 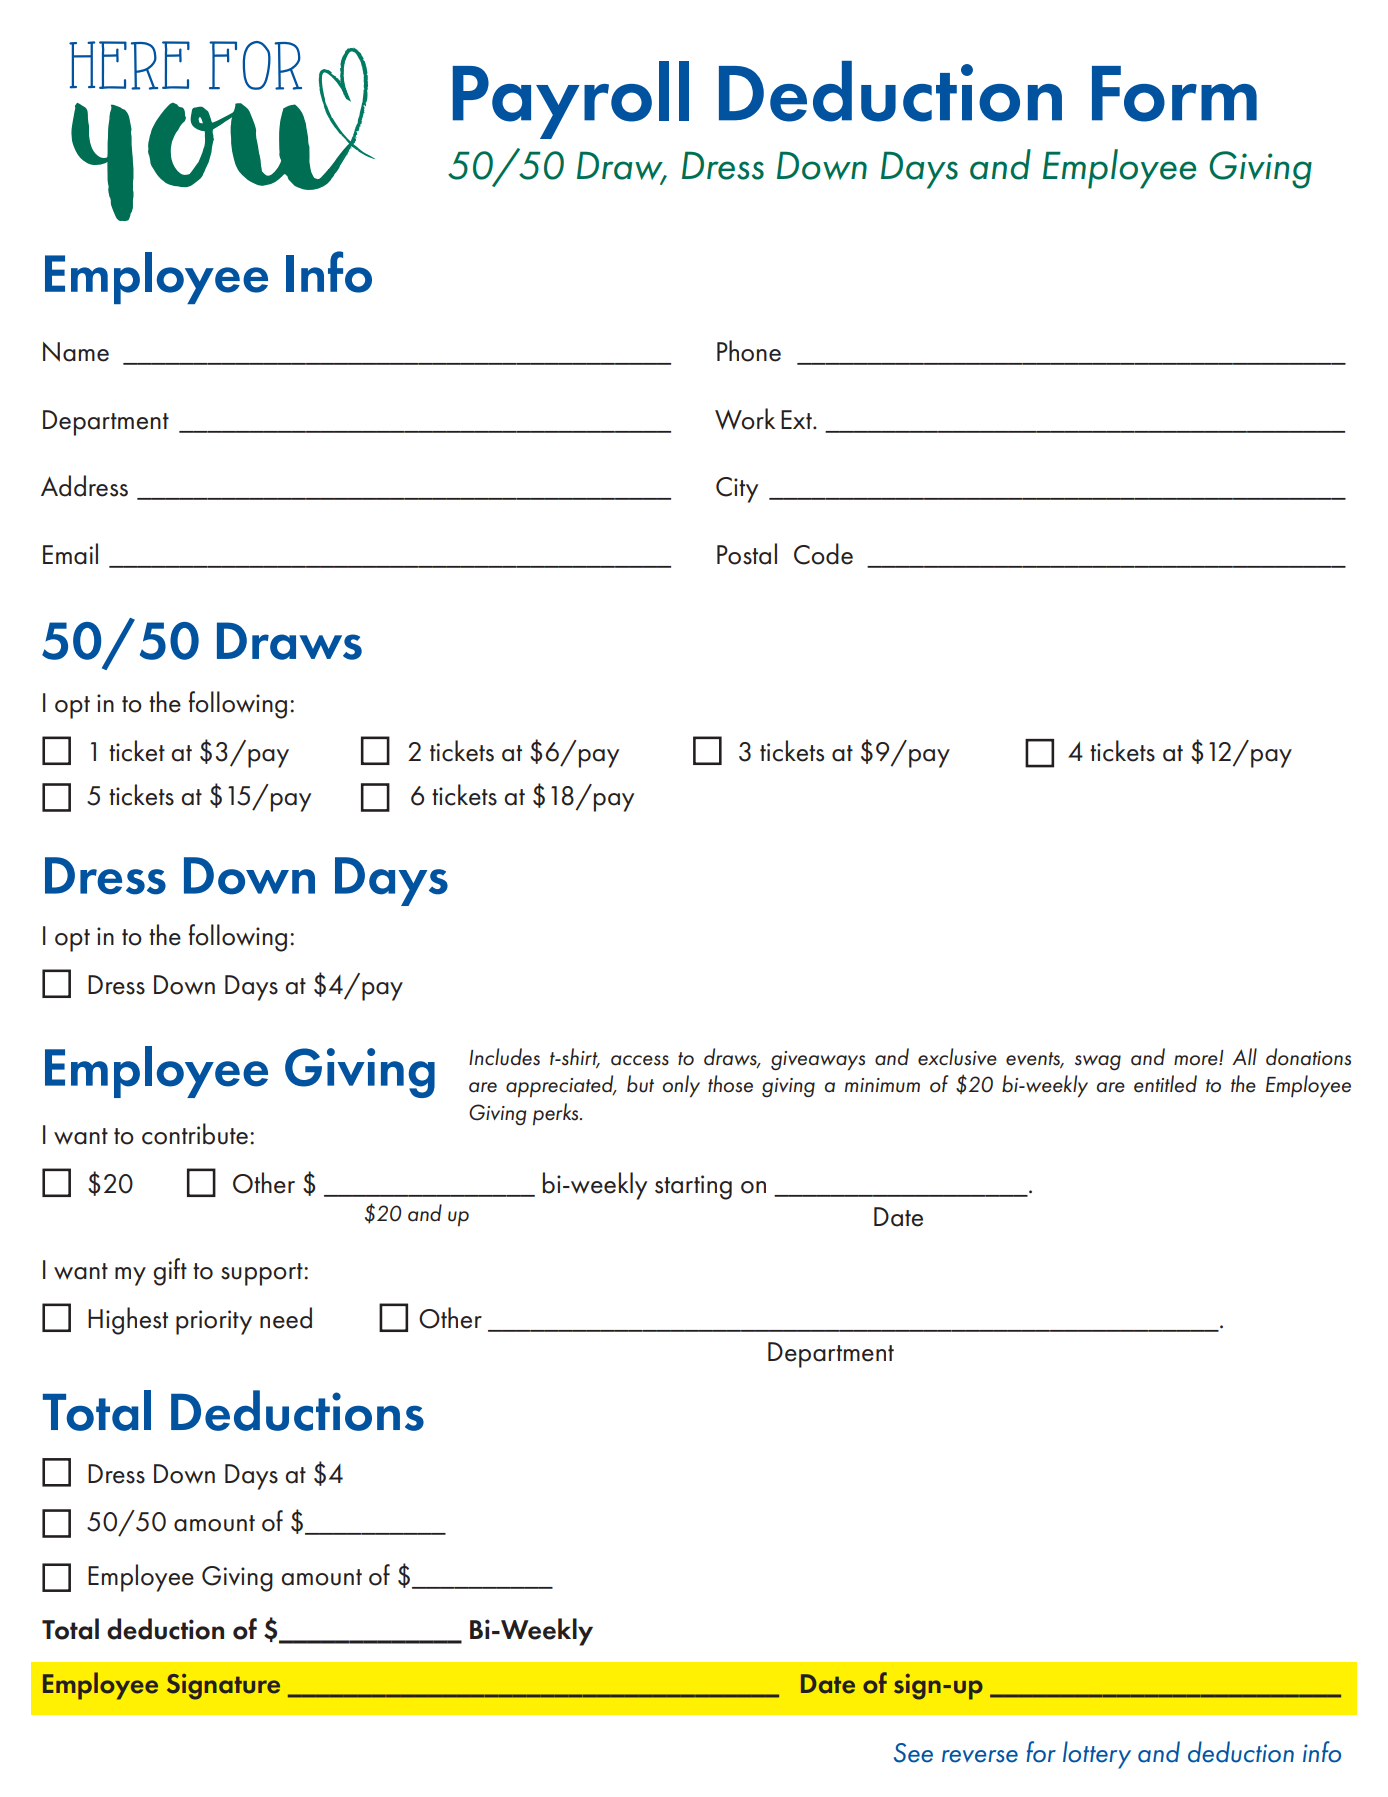 What do you see at coordinates (571, 100) in the document?
I see `Payroll` at bounding box center [571, 100].
